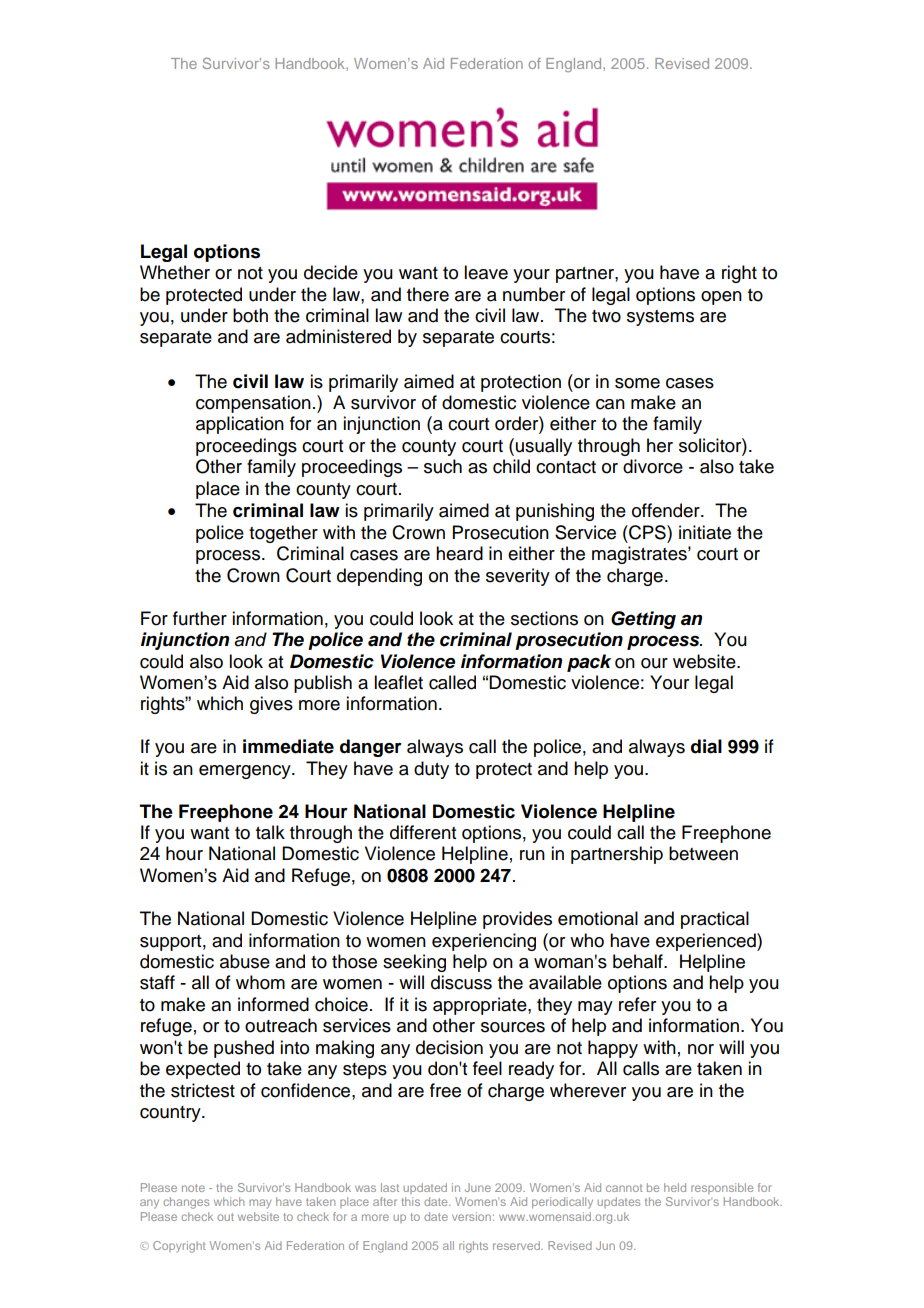  Describe the element at coordinates (428, 294) in the screenshot. I see `there` at that location.
